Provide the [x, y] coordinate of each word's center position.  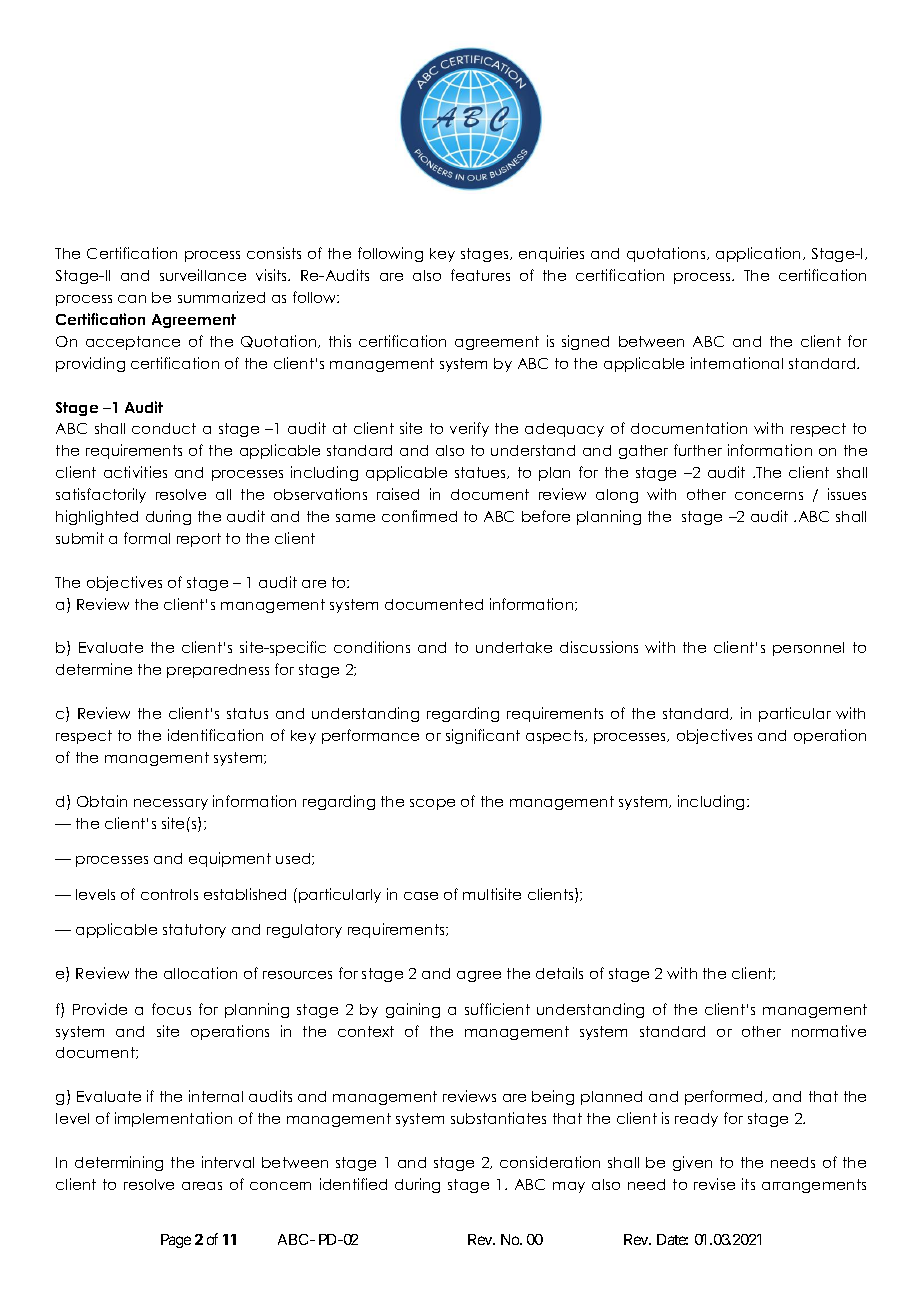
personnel [808, 649]
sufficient [497, 1009]
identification [215, 735]
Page [176, 1241]
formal [147, 538]
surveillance [203, 275]
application [758, 254]
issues [847, 494]
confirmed [419, 516]
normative [829, 1031]
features [480, 275]
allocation [200, 973]
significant [483, 736]
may [569, 1187]
